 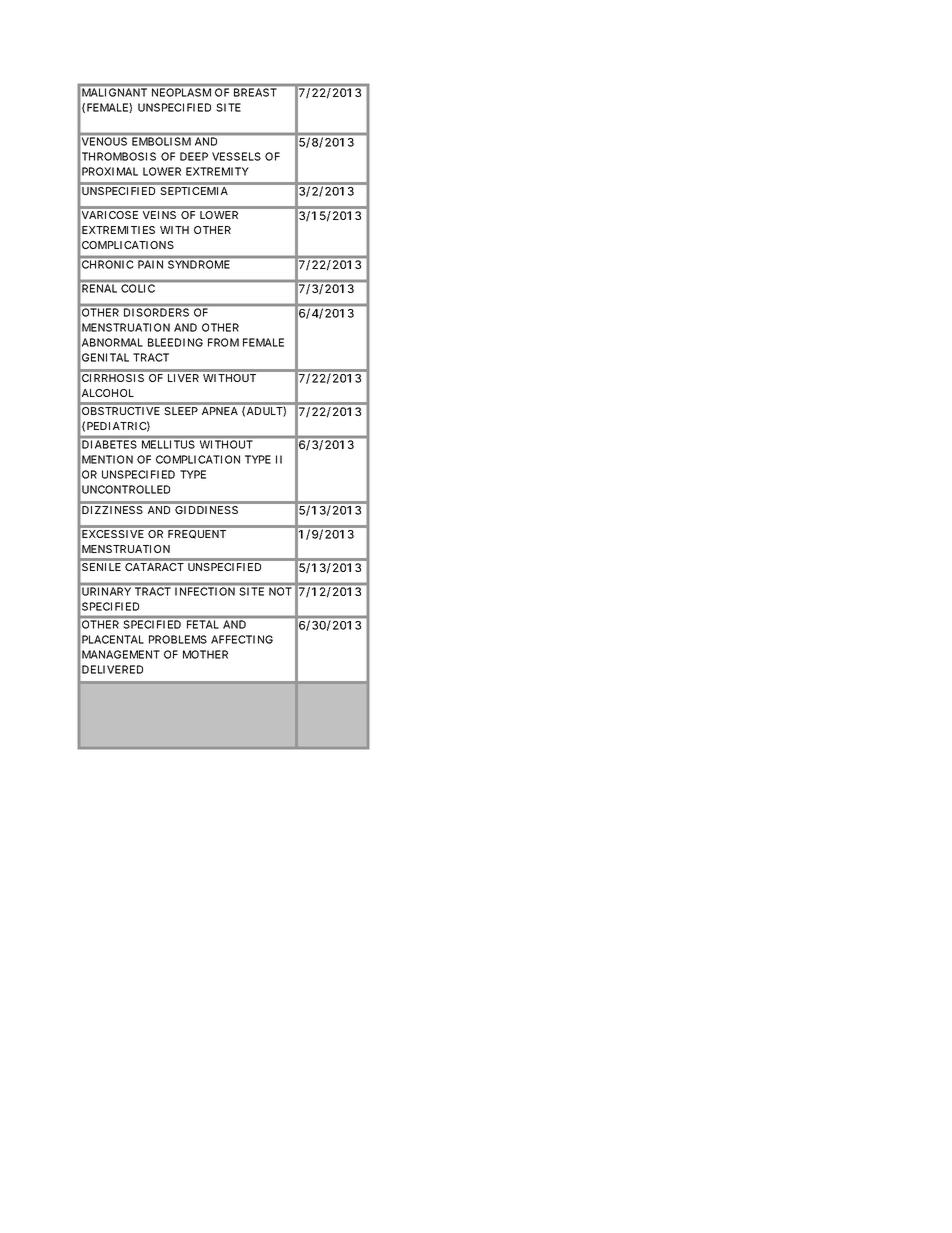 What do you see at coordinates (236, 156) in the screenshot?
I see `VESSELS` at bounding box center [236, 156].
